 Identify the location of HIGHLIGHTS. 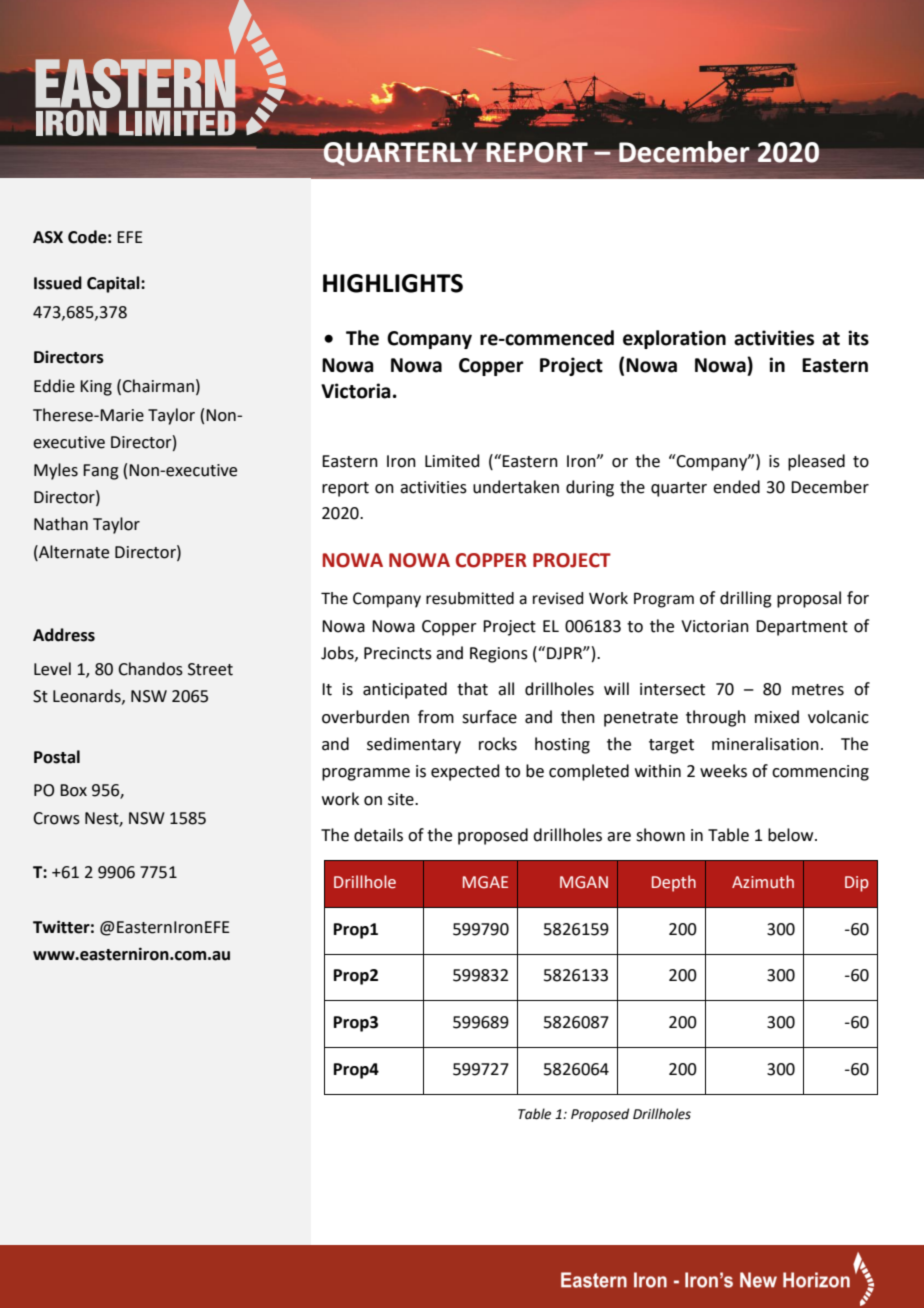
(393, 283).
